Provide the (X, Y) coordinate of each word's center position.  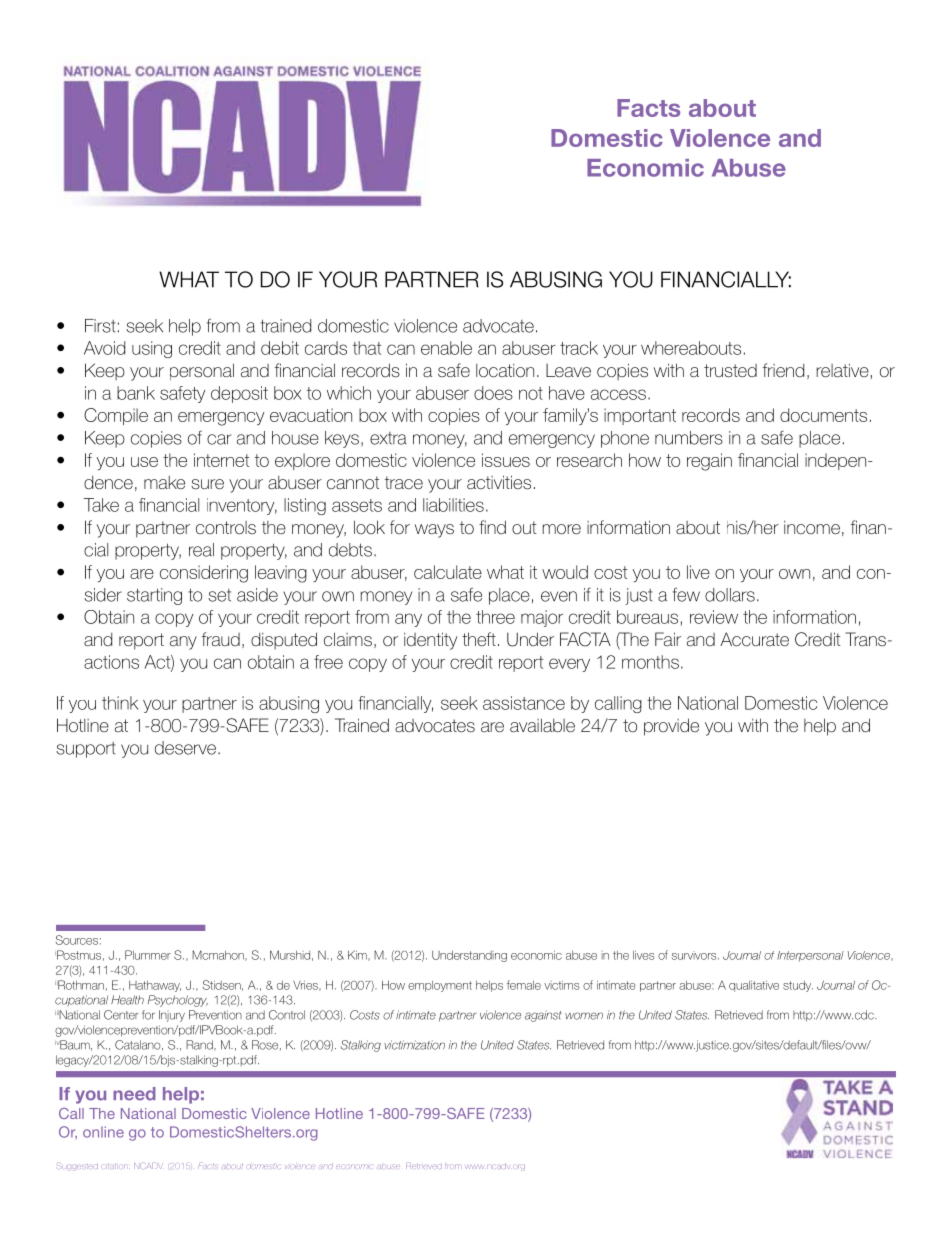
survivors (695, 955)
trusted (730, 370)
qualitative (754, 986)
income (812, 528)
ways (434, 531)
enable (446, 348)
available (542, 725)
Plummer (148, 955)
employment (440, 986)
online (103, 1132)
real (201, 550)
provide (671, 727)
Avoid (104, 348)
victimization (414, 1045)
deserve (185, 748)
